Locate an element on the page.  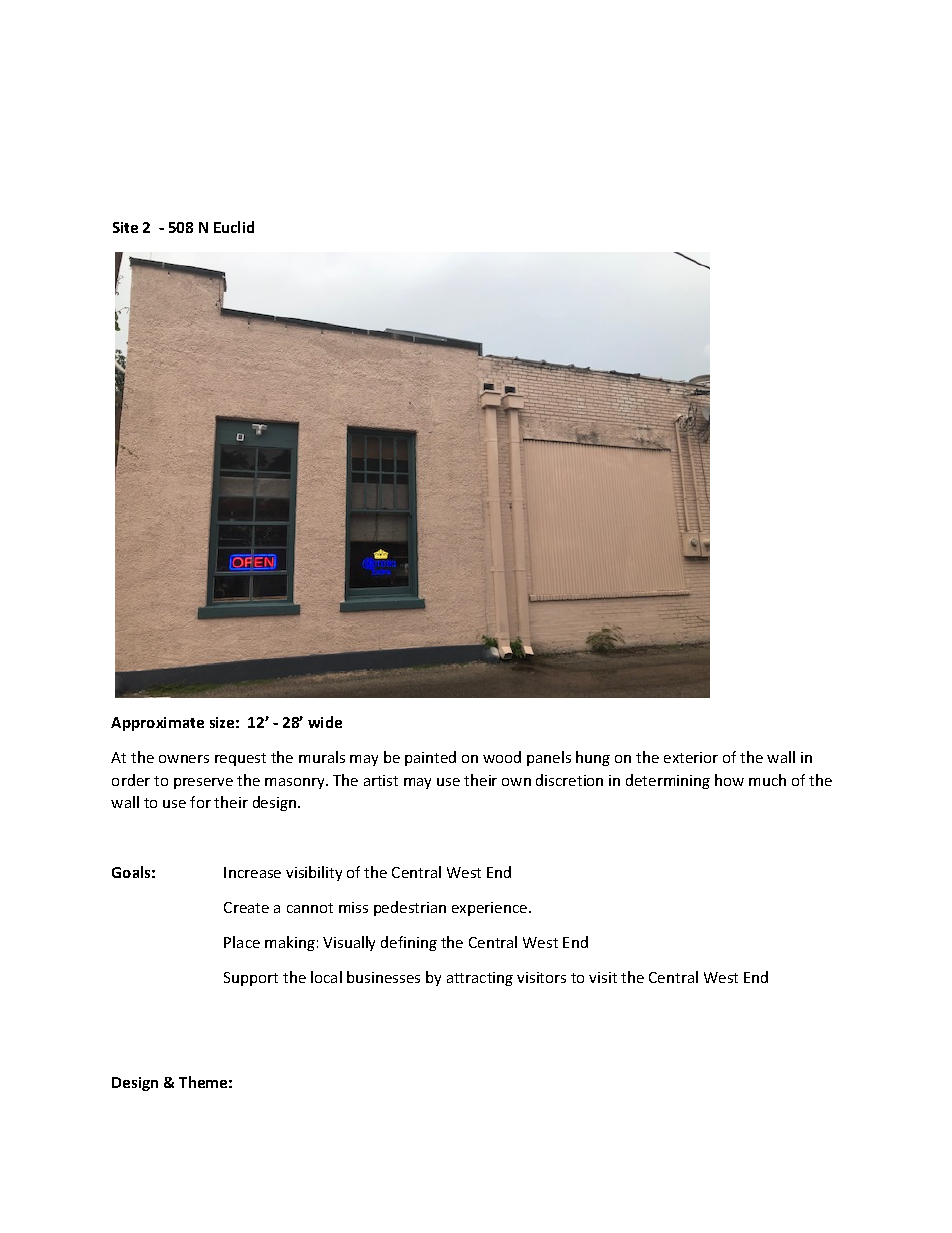
Approximate is located at coordinates (157, 724).
